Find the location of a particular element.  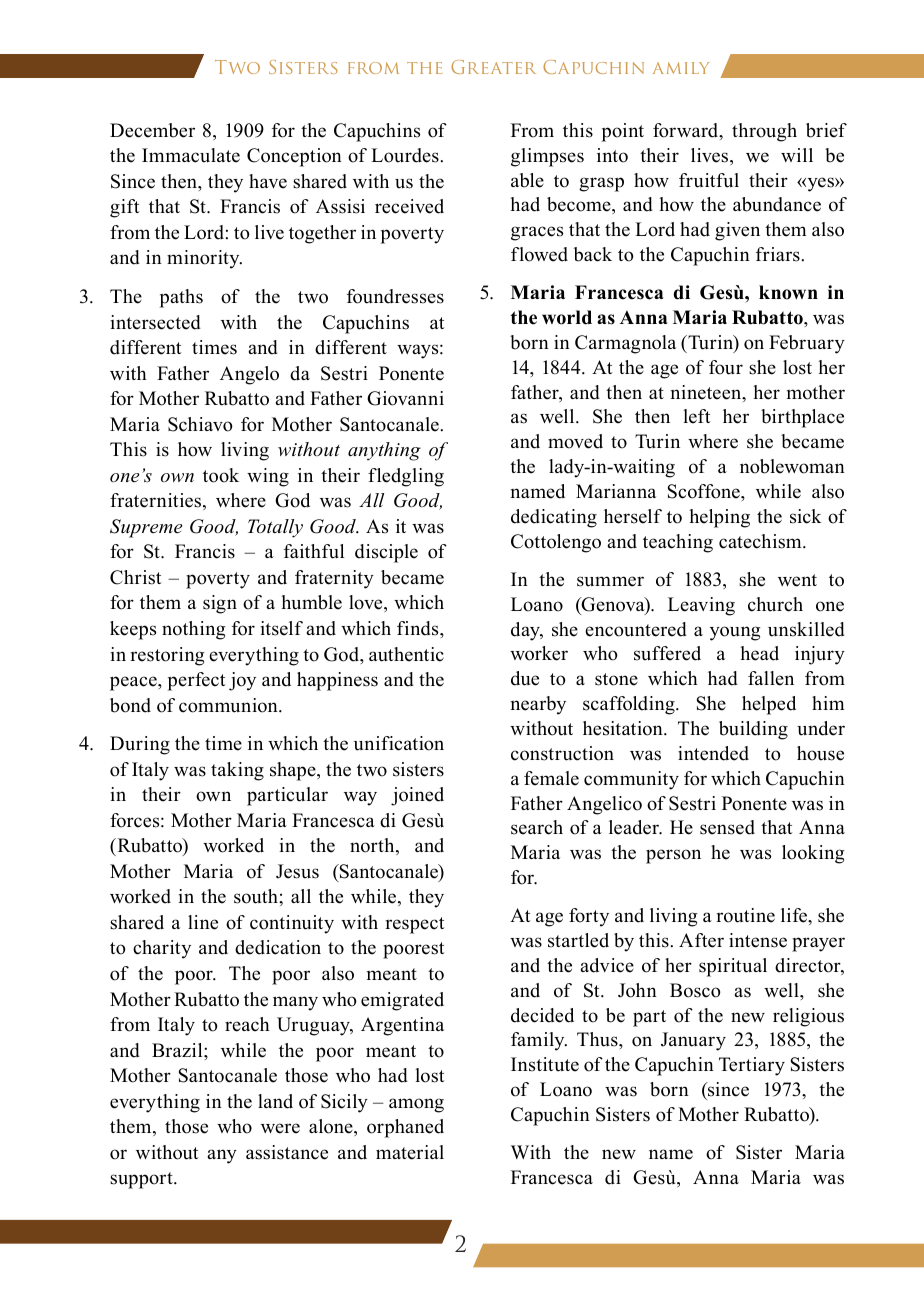

routine is located at coordinates (745, 915).
